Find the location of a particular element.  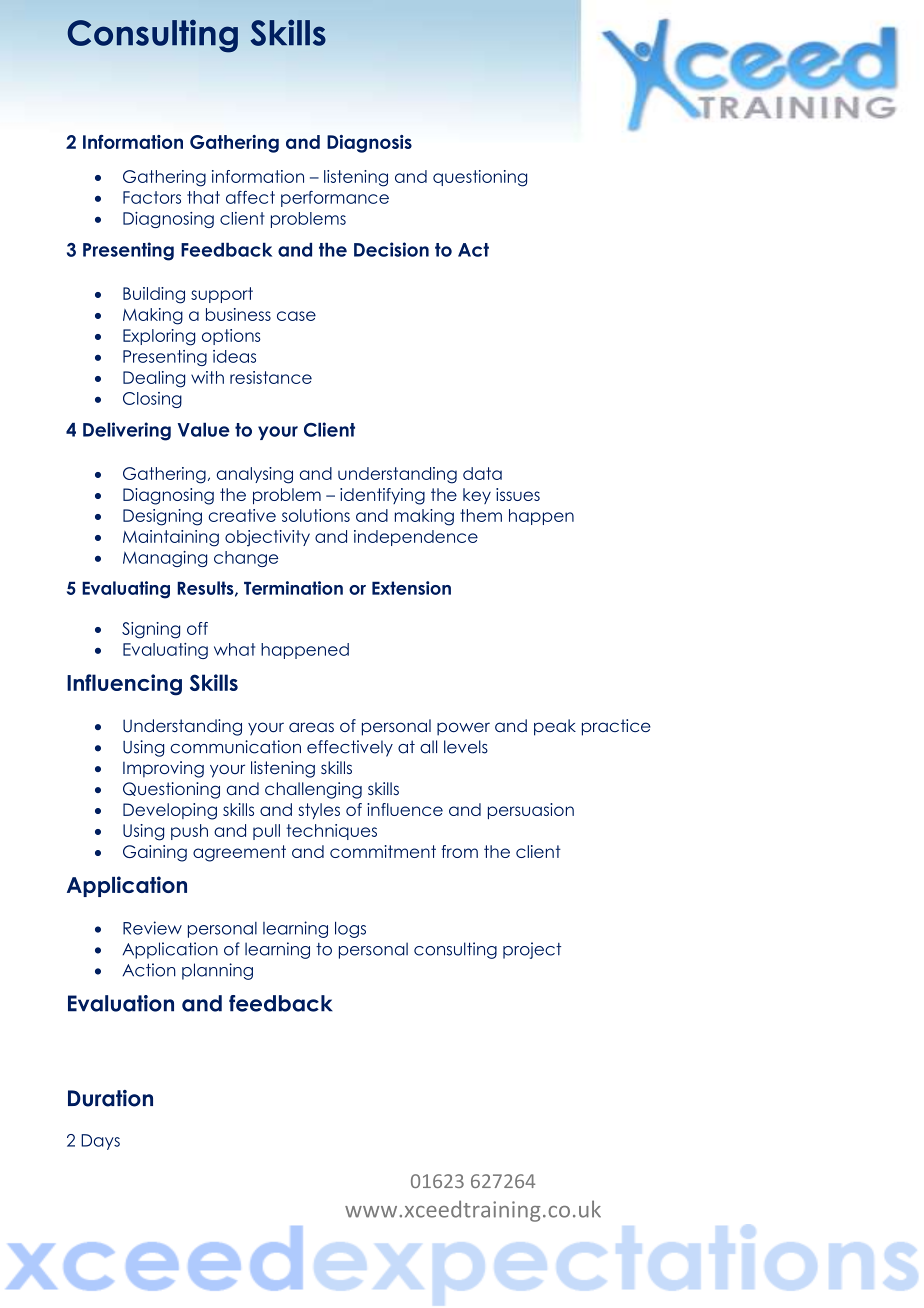

issues is located at coordinates (518, 494).
